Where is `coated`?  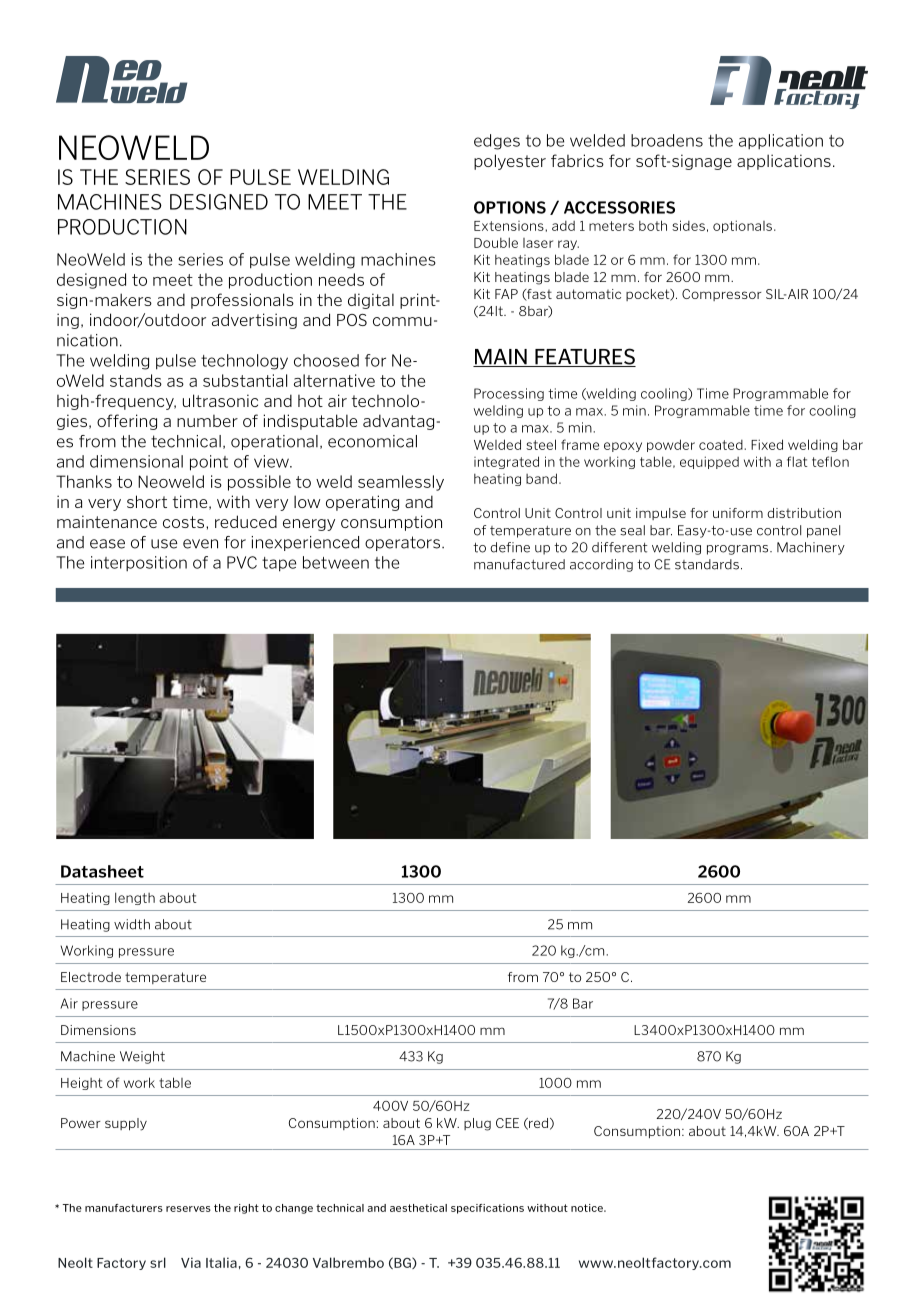
coated is located at coordinates (722, 445).
